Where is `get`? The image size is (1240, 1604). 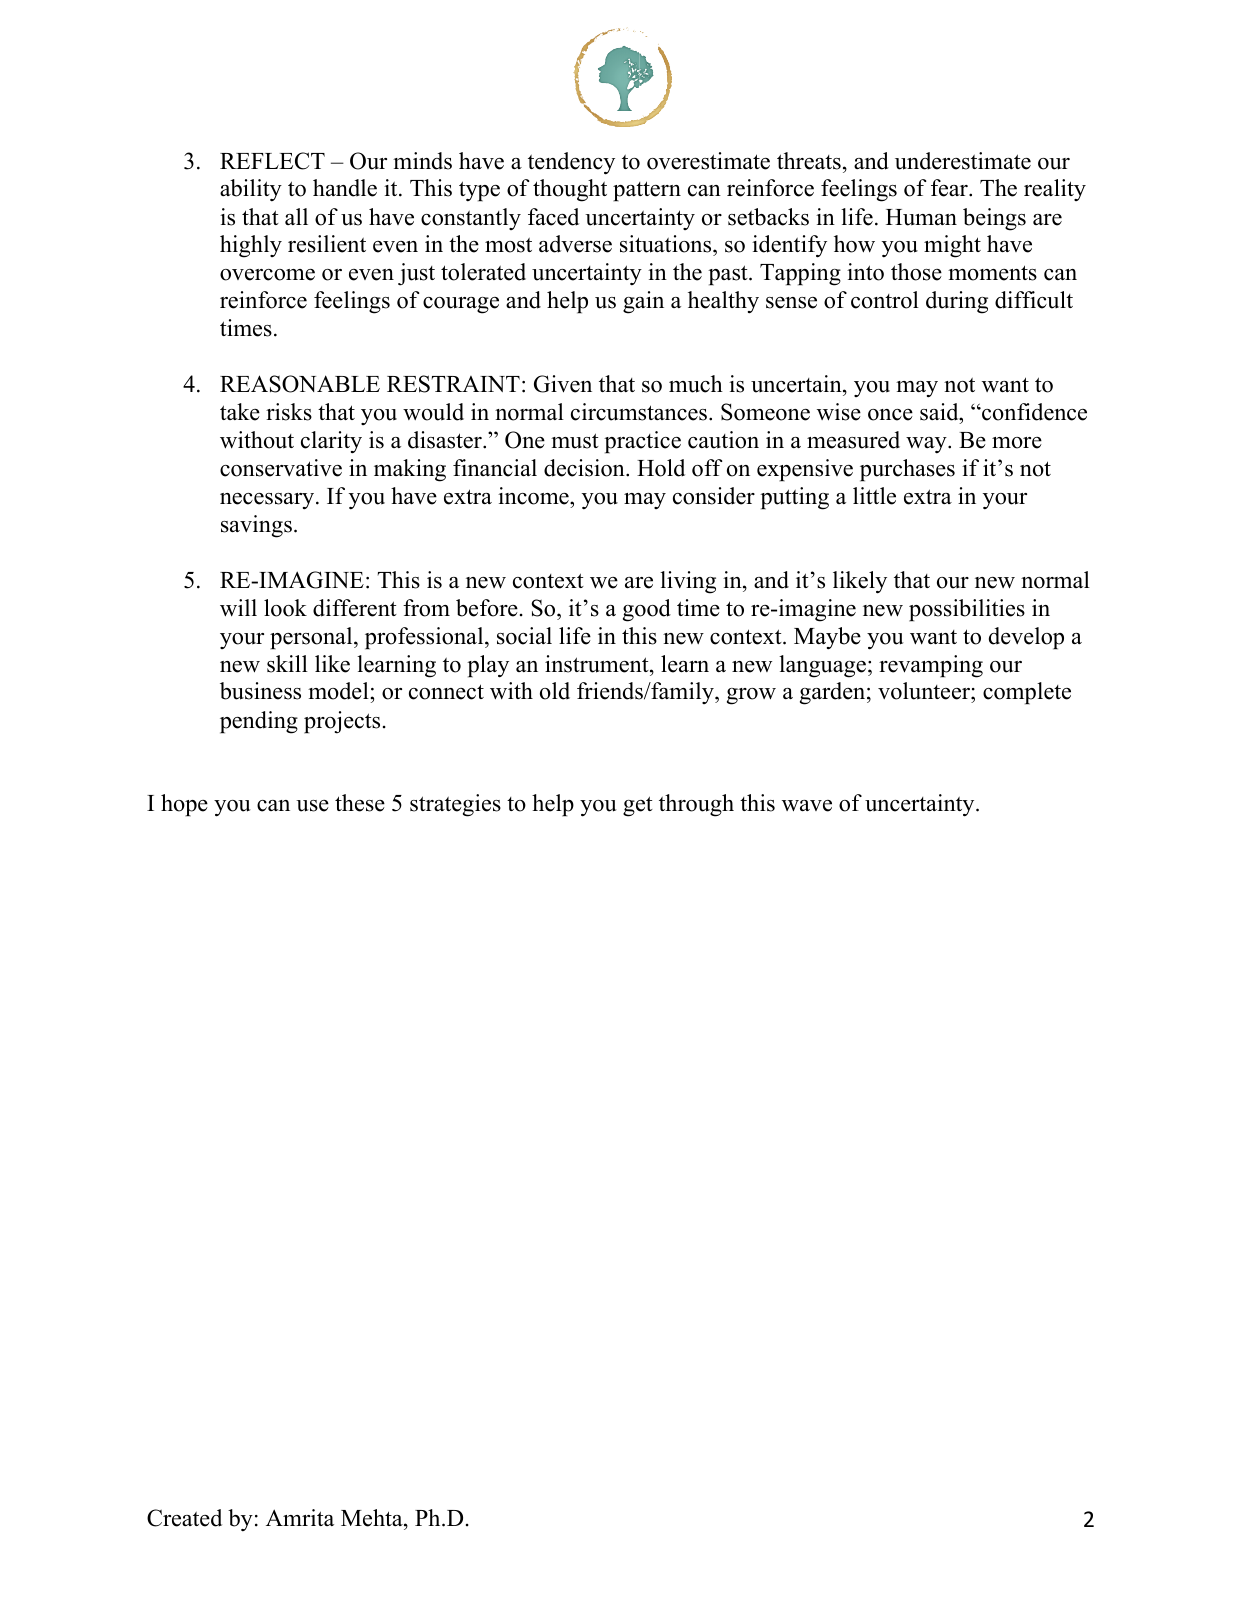
get is located at coordinates (638, 806).
